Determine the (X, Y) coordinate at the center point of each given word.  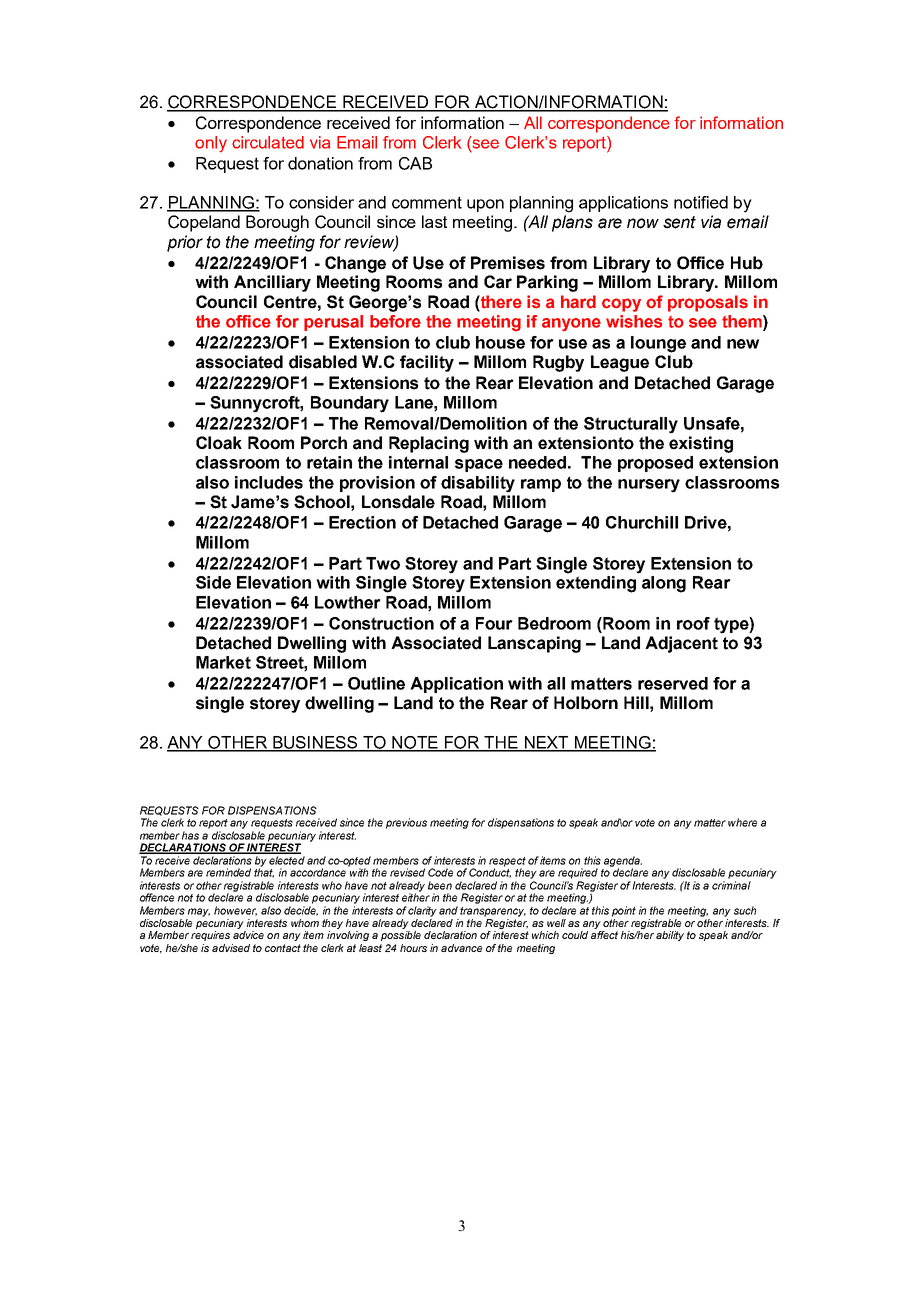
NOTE (415, 743)
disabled (323, 362)
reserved (673, 683)
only (211, 144)
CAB (415, 163)
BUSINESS (315, 743)
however (235, 911)
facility (427, 363)
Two (383, 563)
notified (701, 202)
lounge (658, 344)
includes (269, 482)
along (664, 584)
